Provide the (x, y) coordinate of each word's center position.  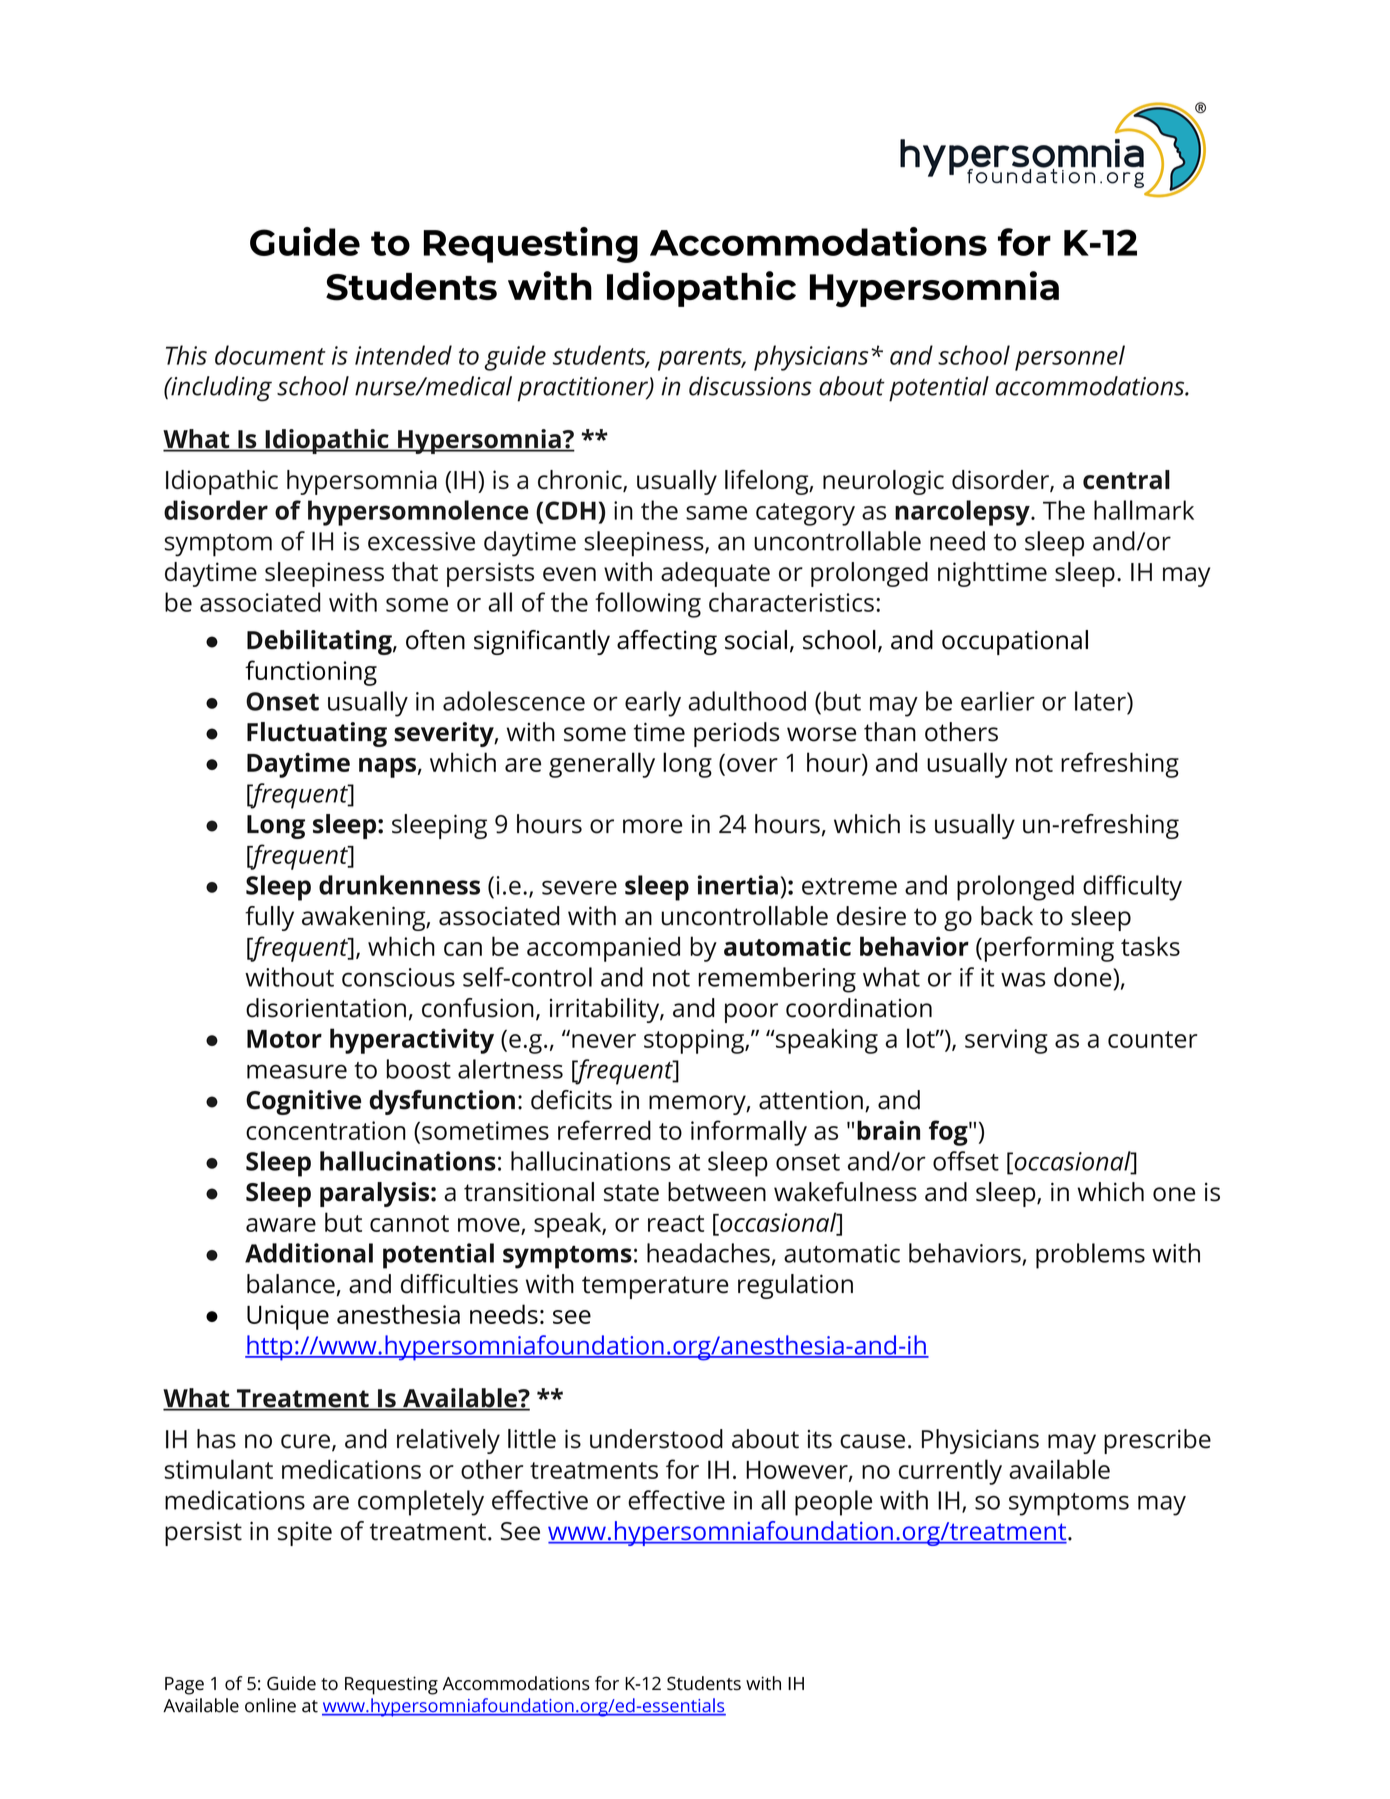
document (270, 355)
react (676, 1223)
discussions (750, 386)
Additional (309, 1253)
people (833, 1503)
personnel (1070, 358)
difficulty (1132, 888)
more (652, 826)
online (270, 1705)
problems (1090, 1256)
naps (387, 768)
